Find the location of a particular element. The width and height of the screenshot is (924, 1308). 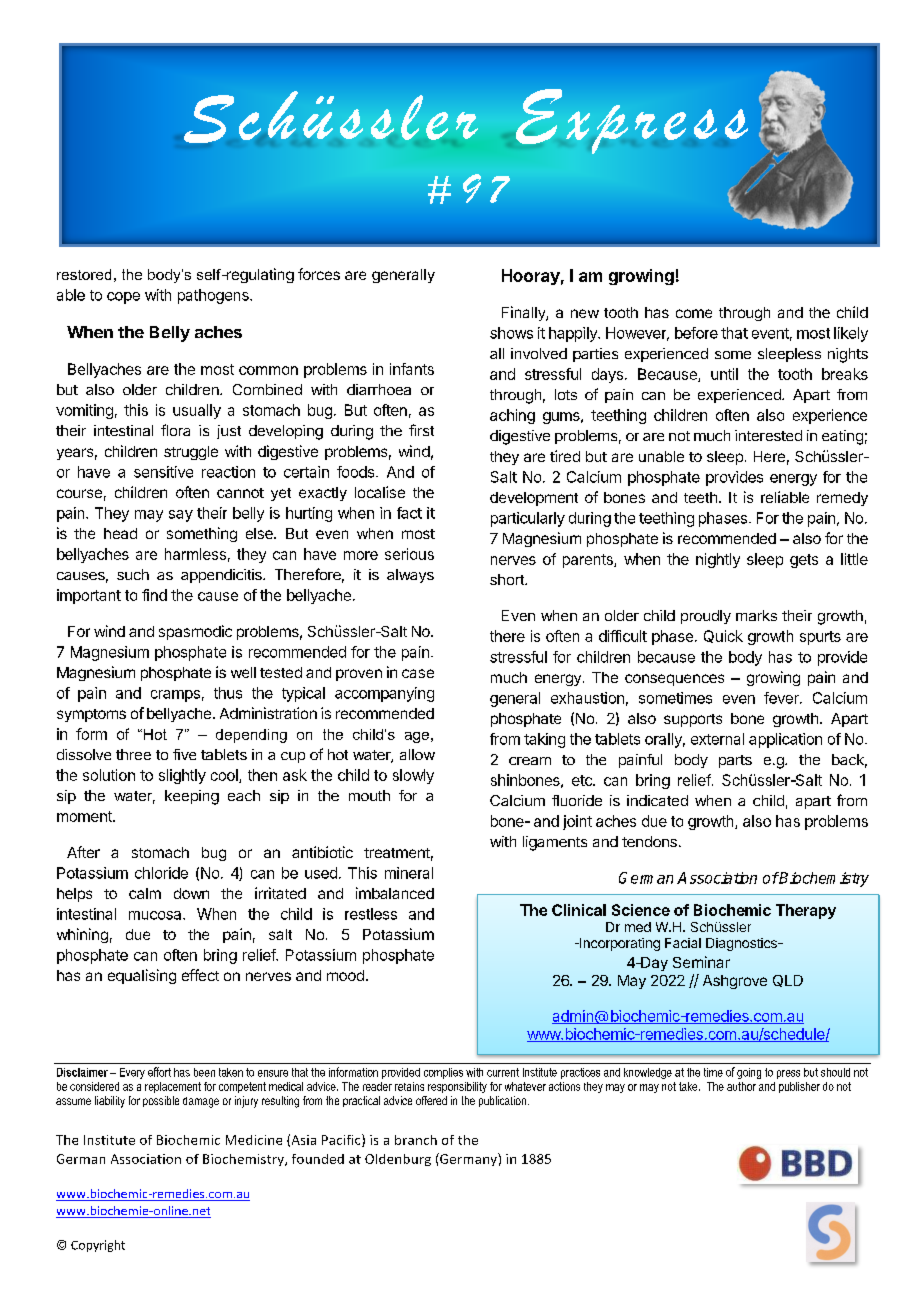

allow is located at coordinates (417, 754).
